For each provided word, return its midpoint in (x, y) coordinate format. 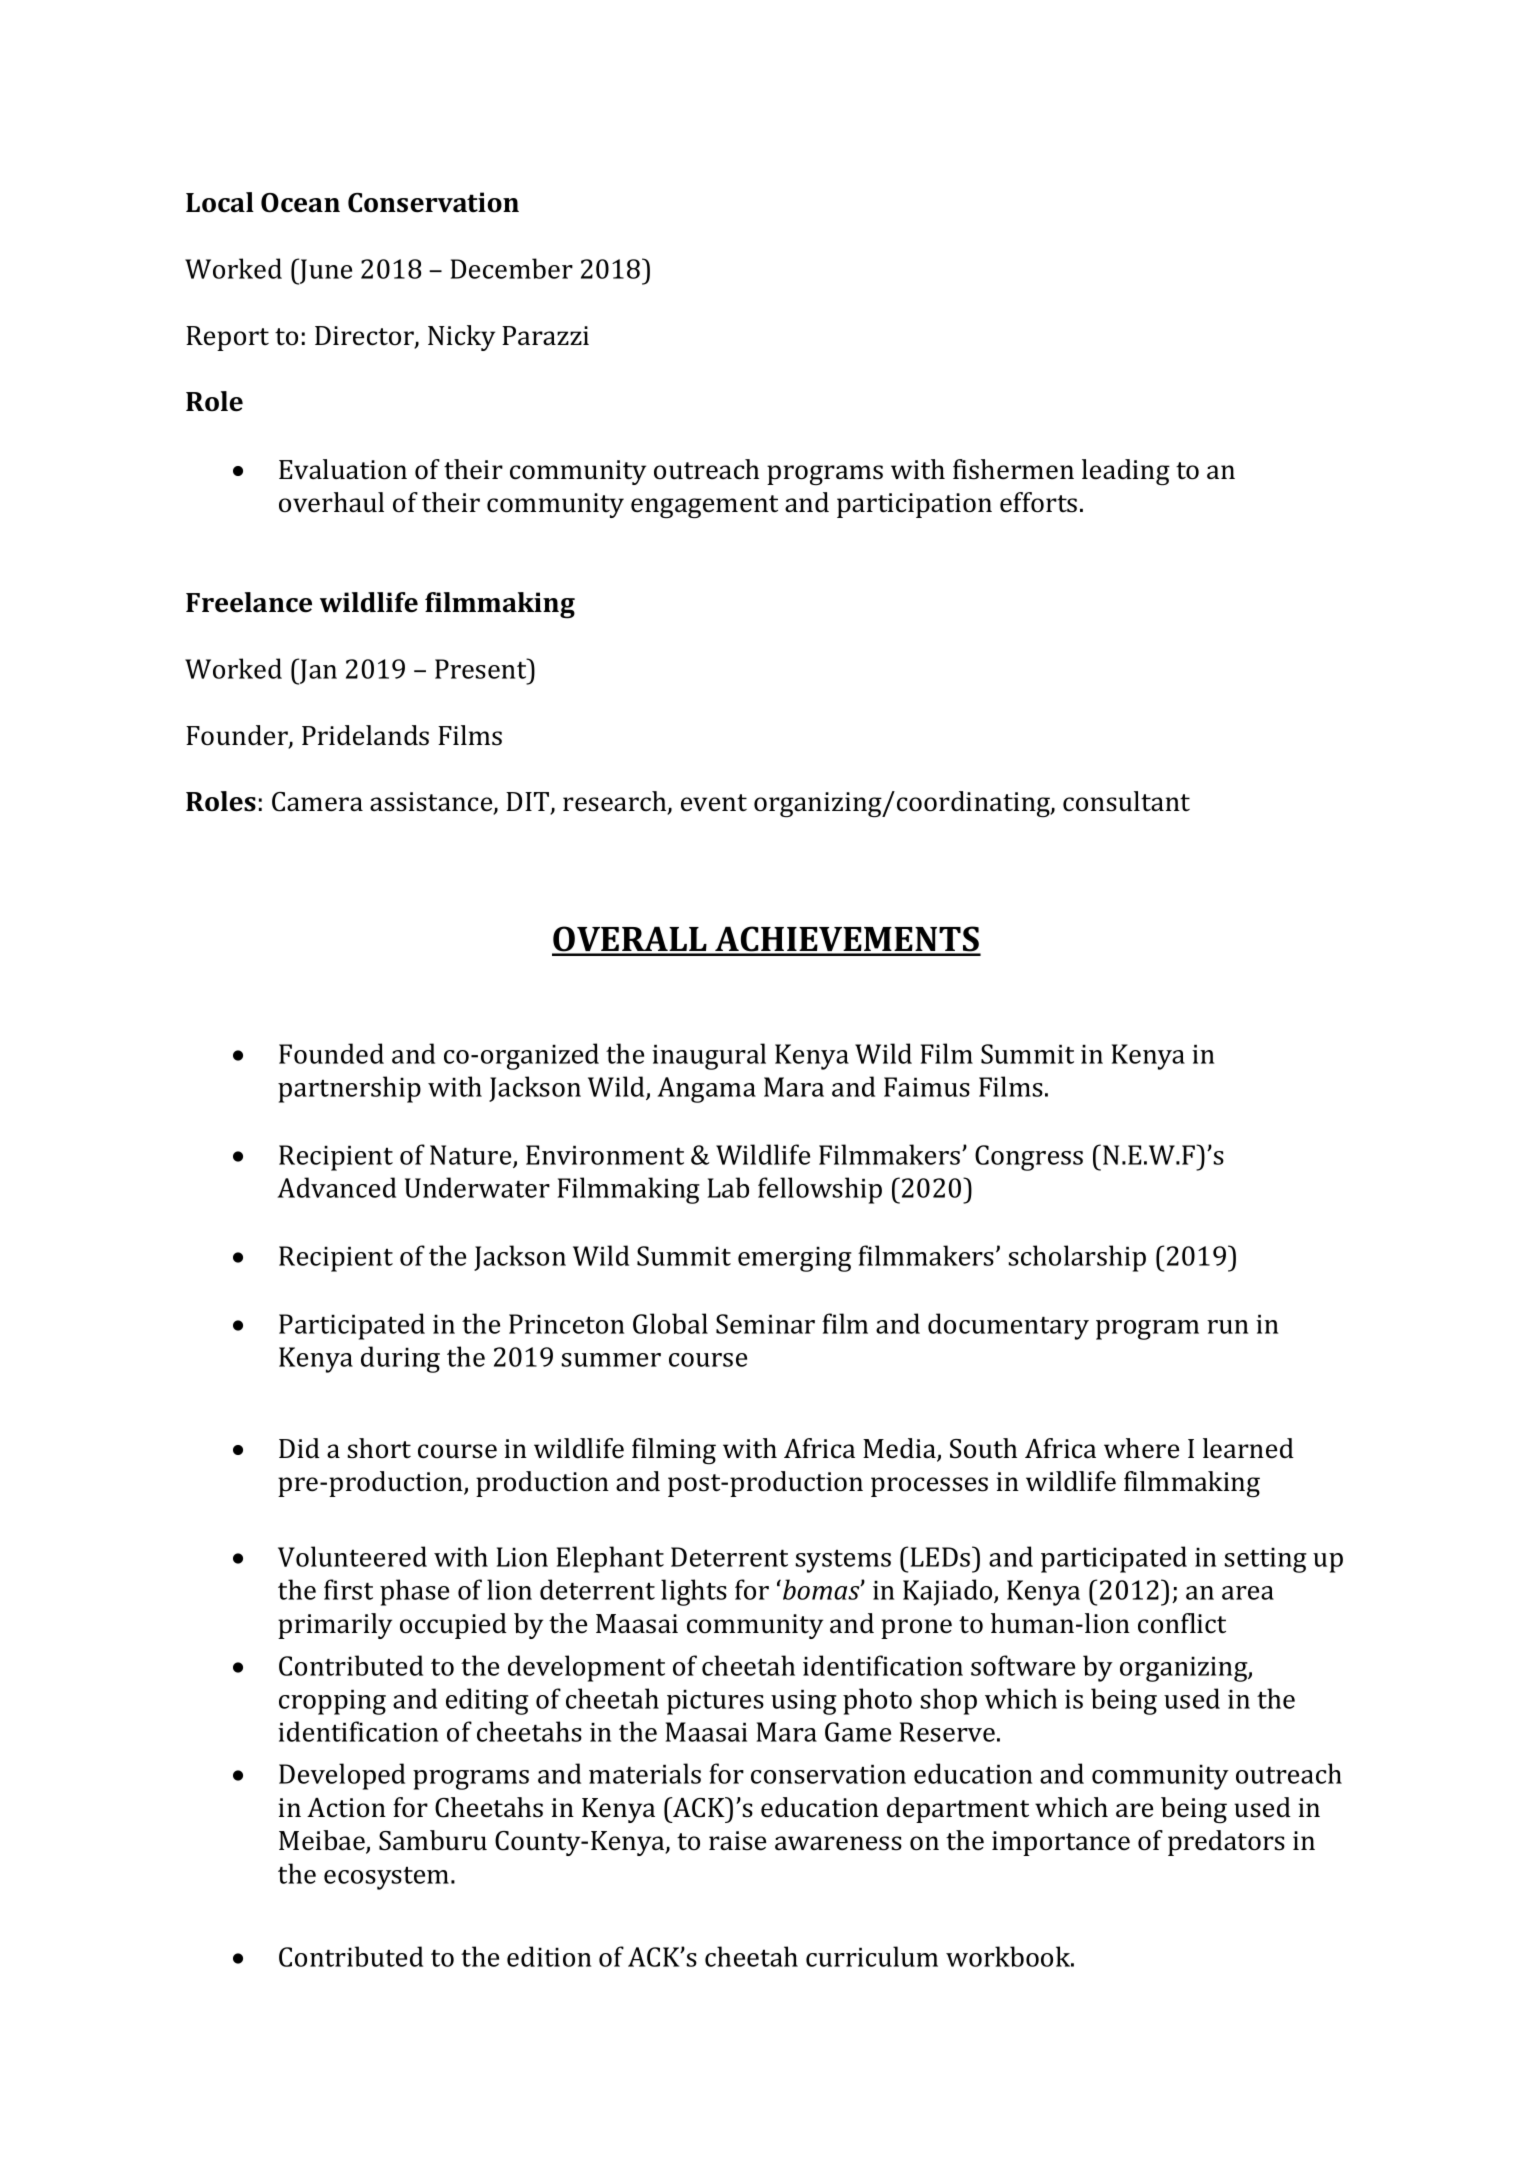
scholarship (1077, 1258)
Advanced (336, 1187)
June (325, 271)
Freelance (249, 602)
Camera (317, 802)
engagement (704, 507)
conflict (1182, 1623)
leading (1126, 472)
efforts (1038, 502)
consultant (1126, 801)
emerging (795, 1259)
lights (694, 1592)
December (512, 268)
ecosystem (388, 1878)
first (348, 1589)
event (714, 803)
